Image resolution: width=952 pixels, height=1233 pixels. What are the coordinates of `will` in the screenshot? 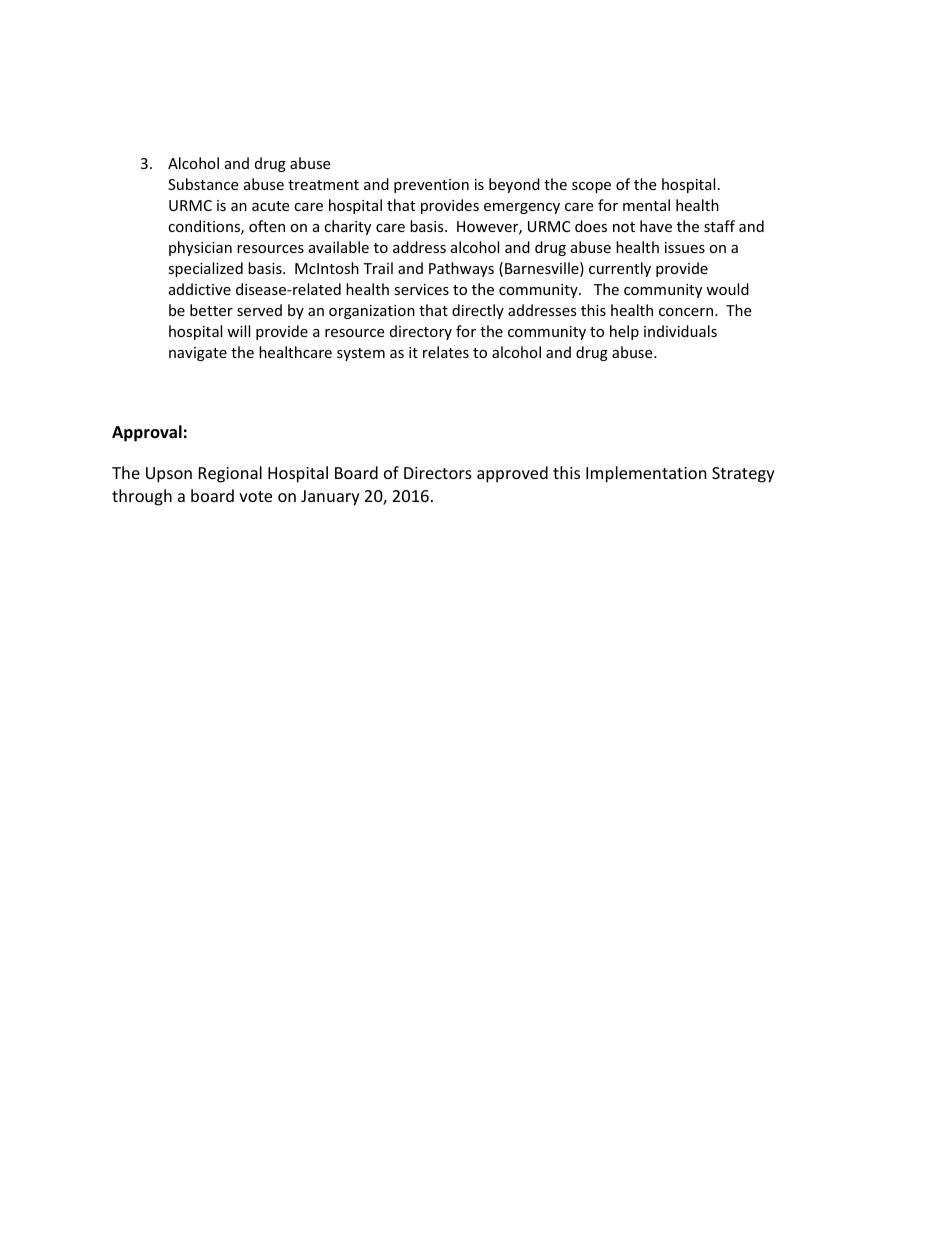 It's located at (238, 331).
